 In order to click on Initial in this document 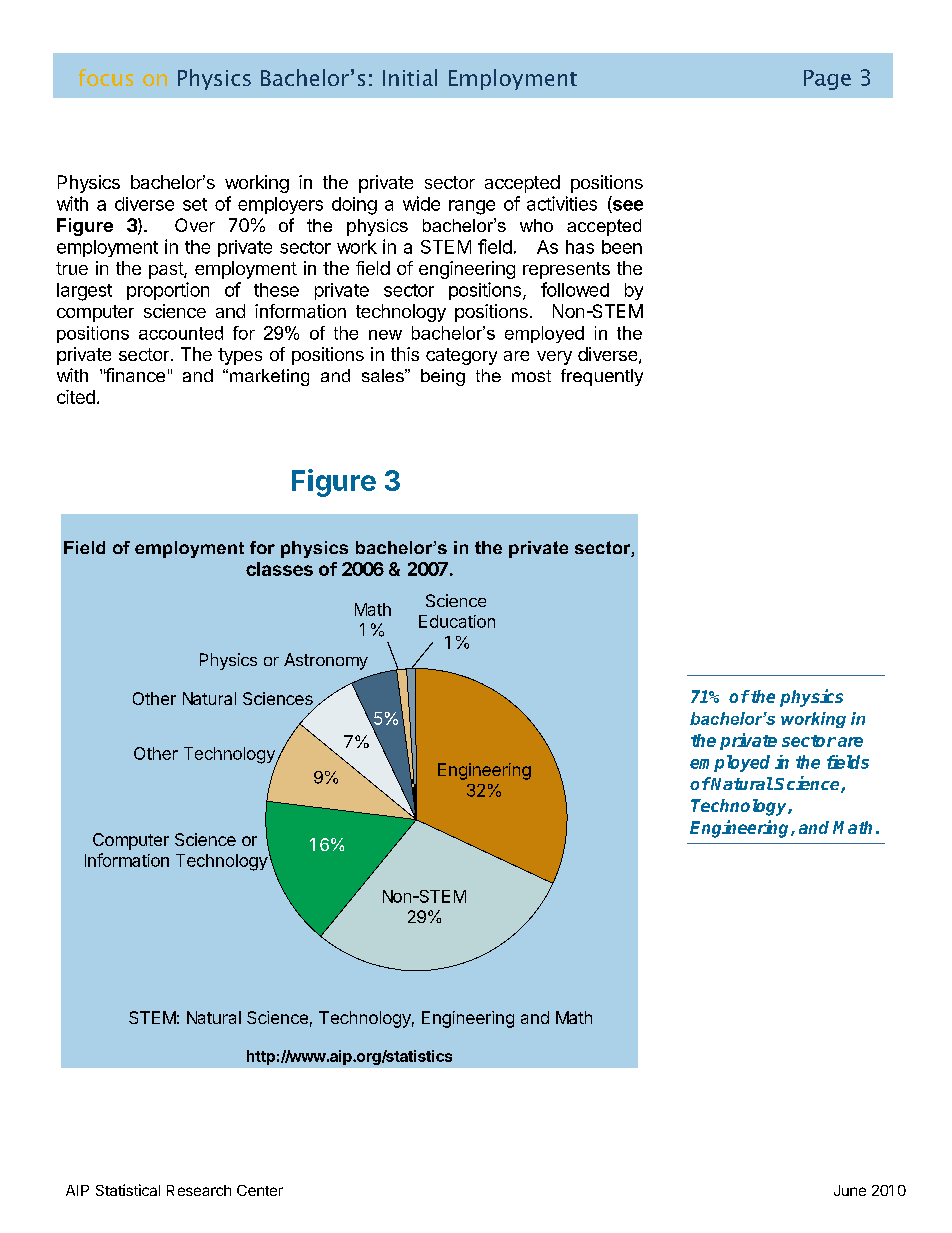, I will do `click(410, 77)`.
